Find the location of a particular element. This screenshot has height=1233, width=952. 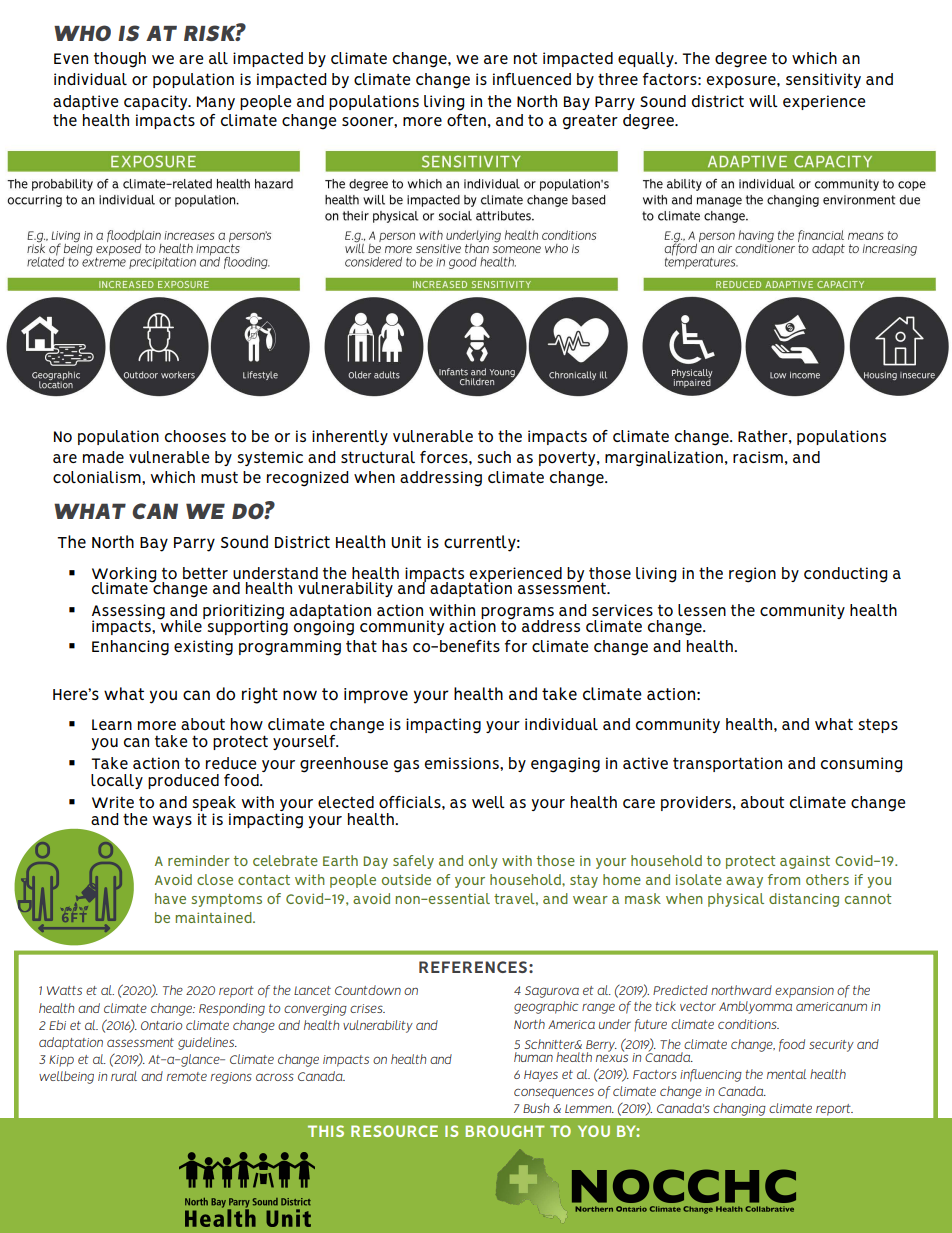

such is located at coordinates (494, 457).
